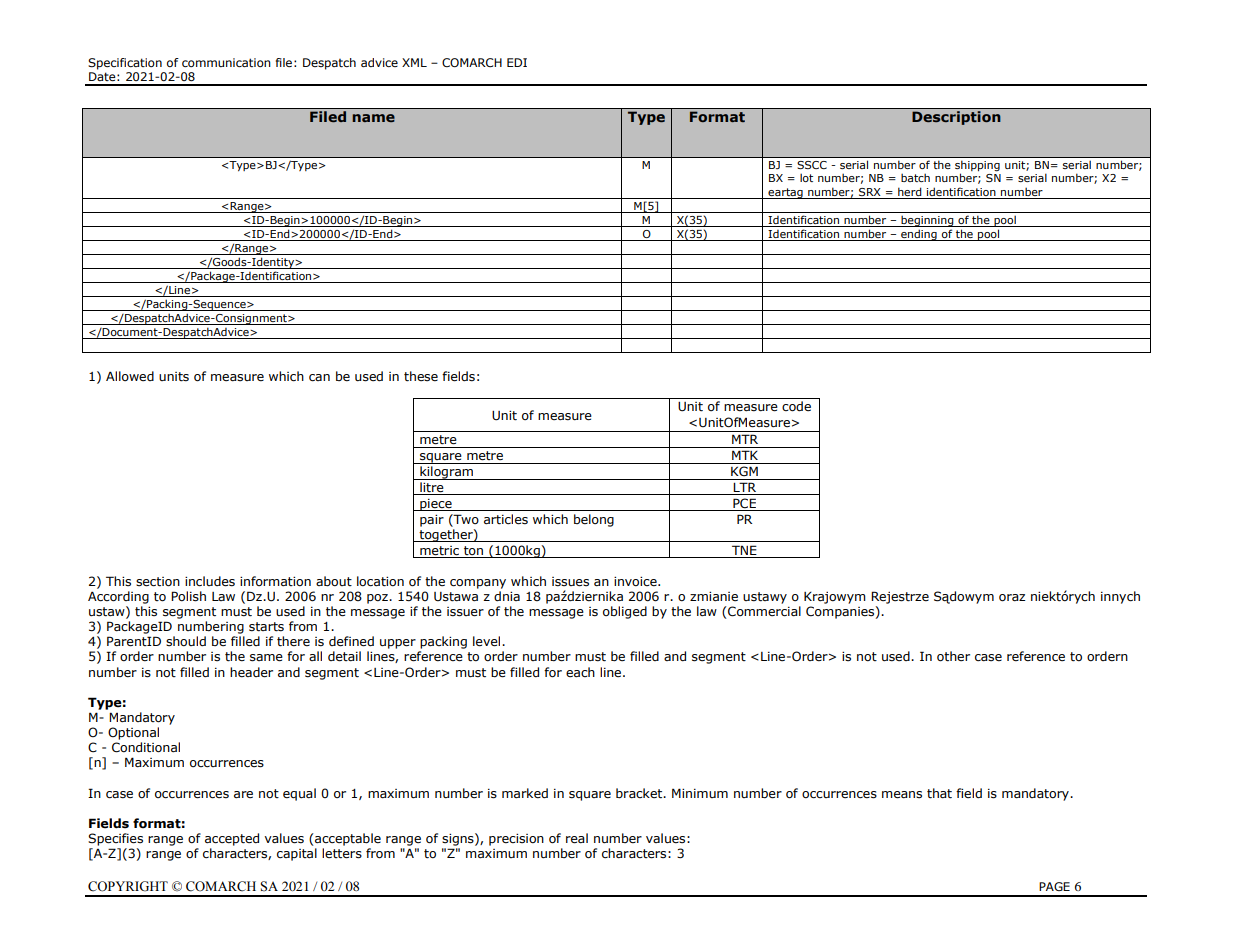 The image size is (1233, 952). I want to click on accepted, so click(232, 839).
